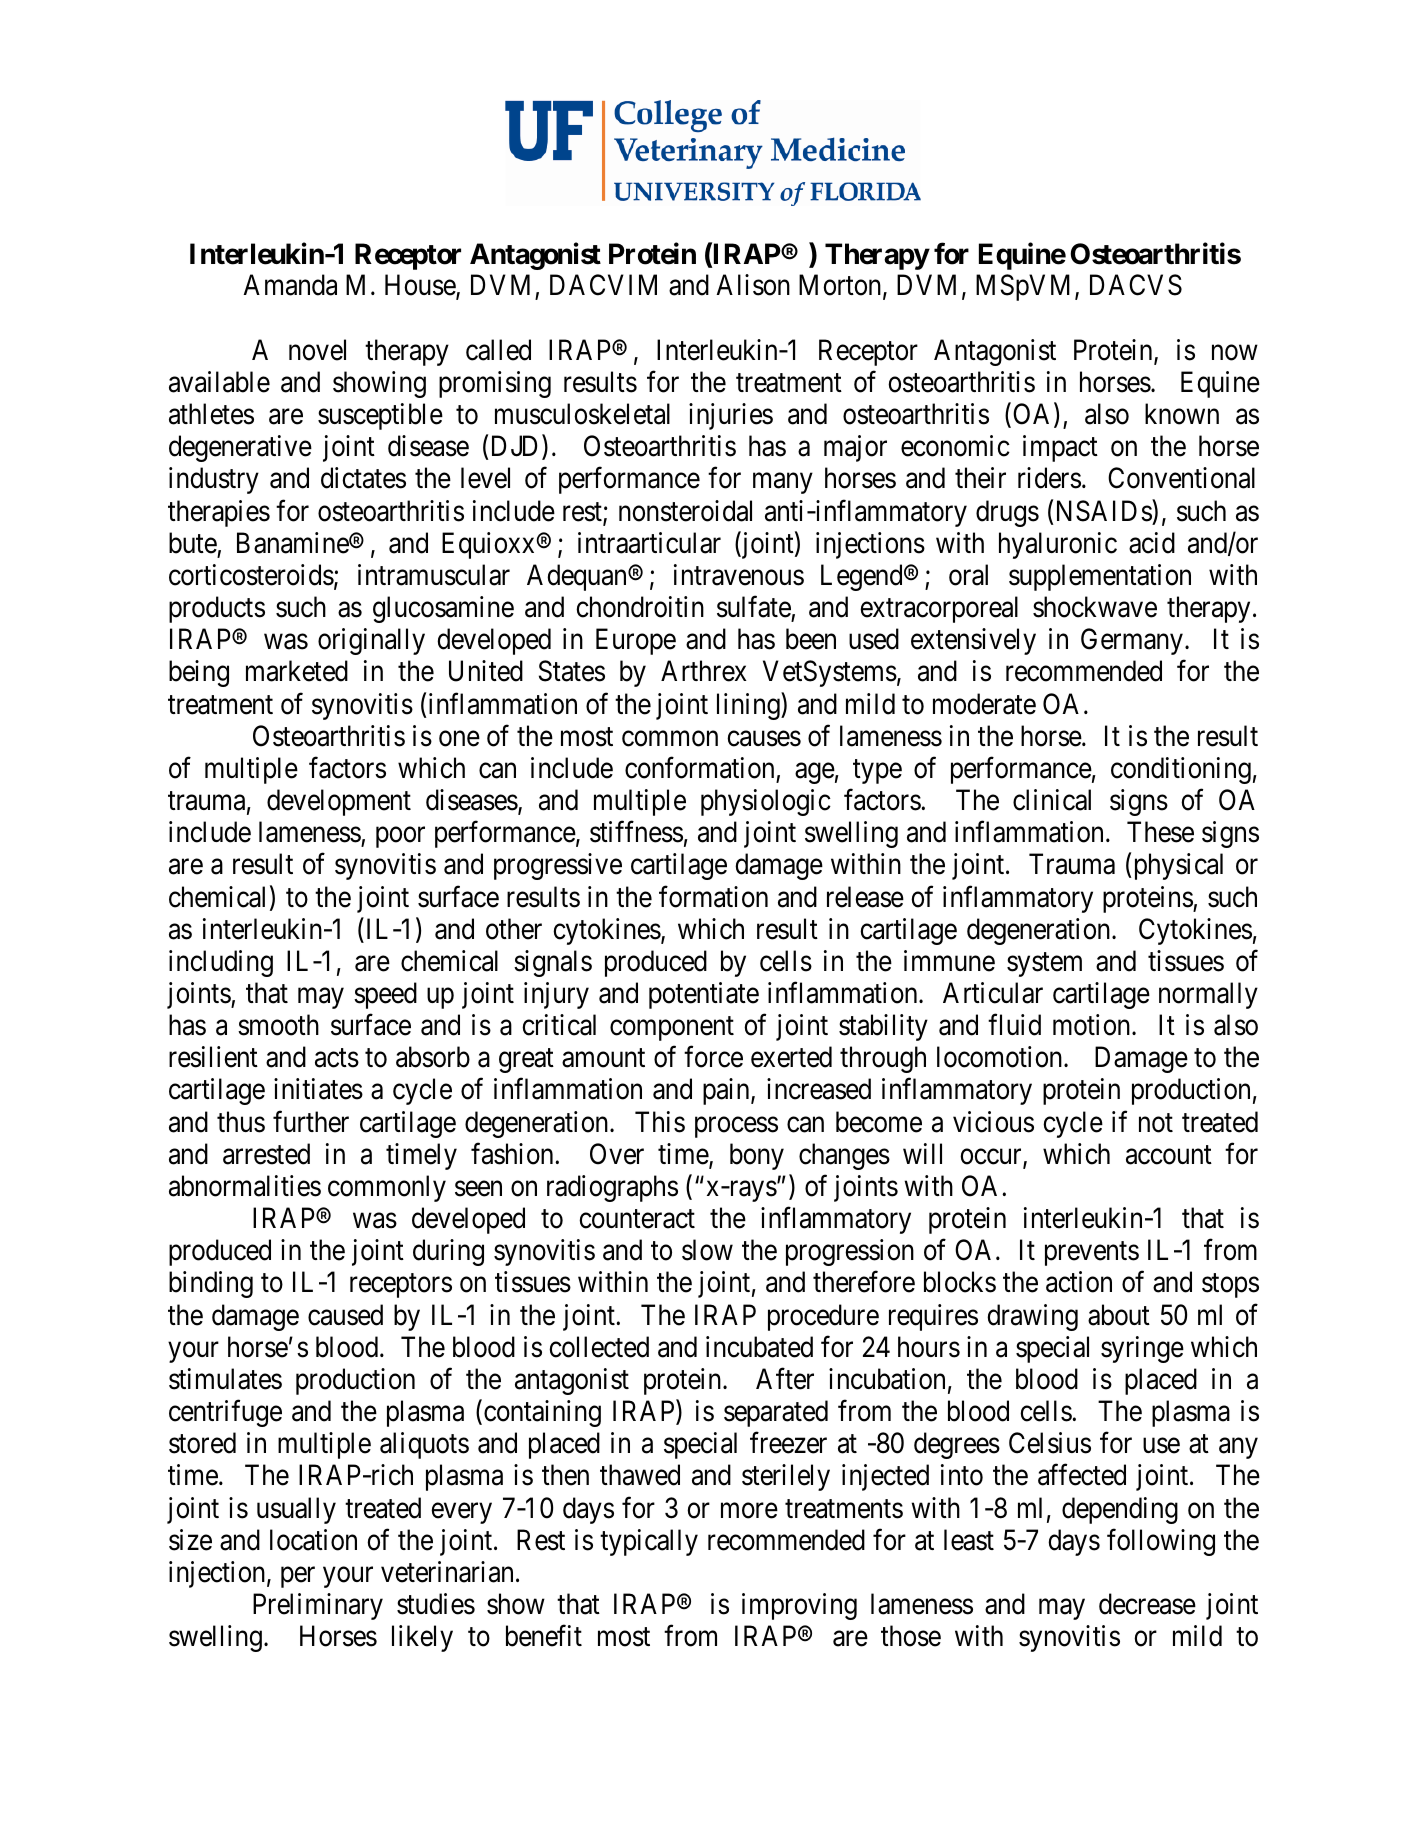 This screenshot has width=1426, height=1846. I want to click on further, so click(311, 1122).
